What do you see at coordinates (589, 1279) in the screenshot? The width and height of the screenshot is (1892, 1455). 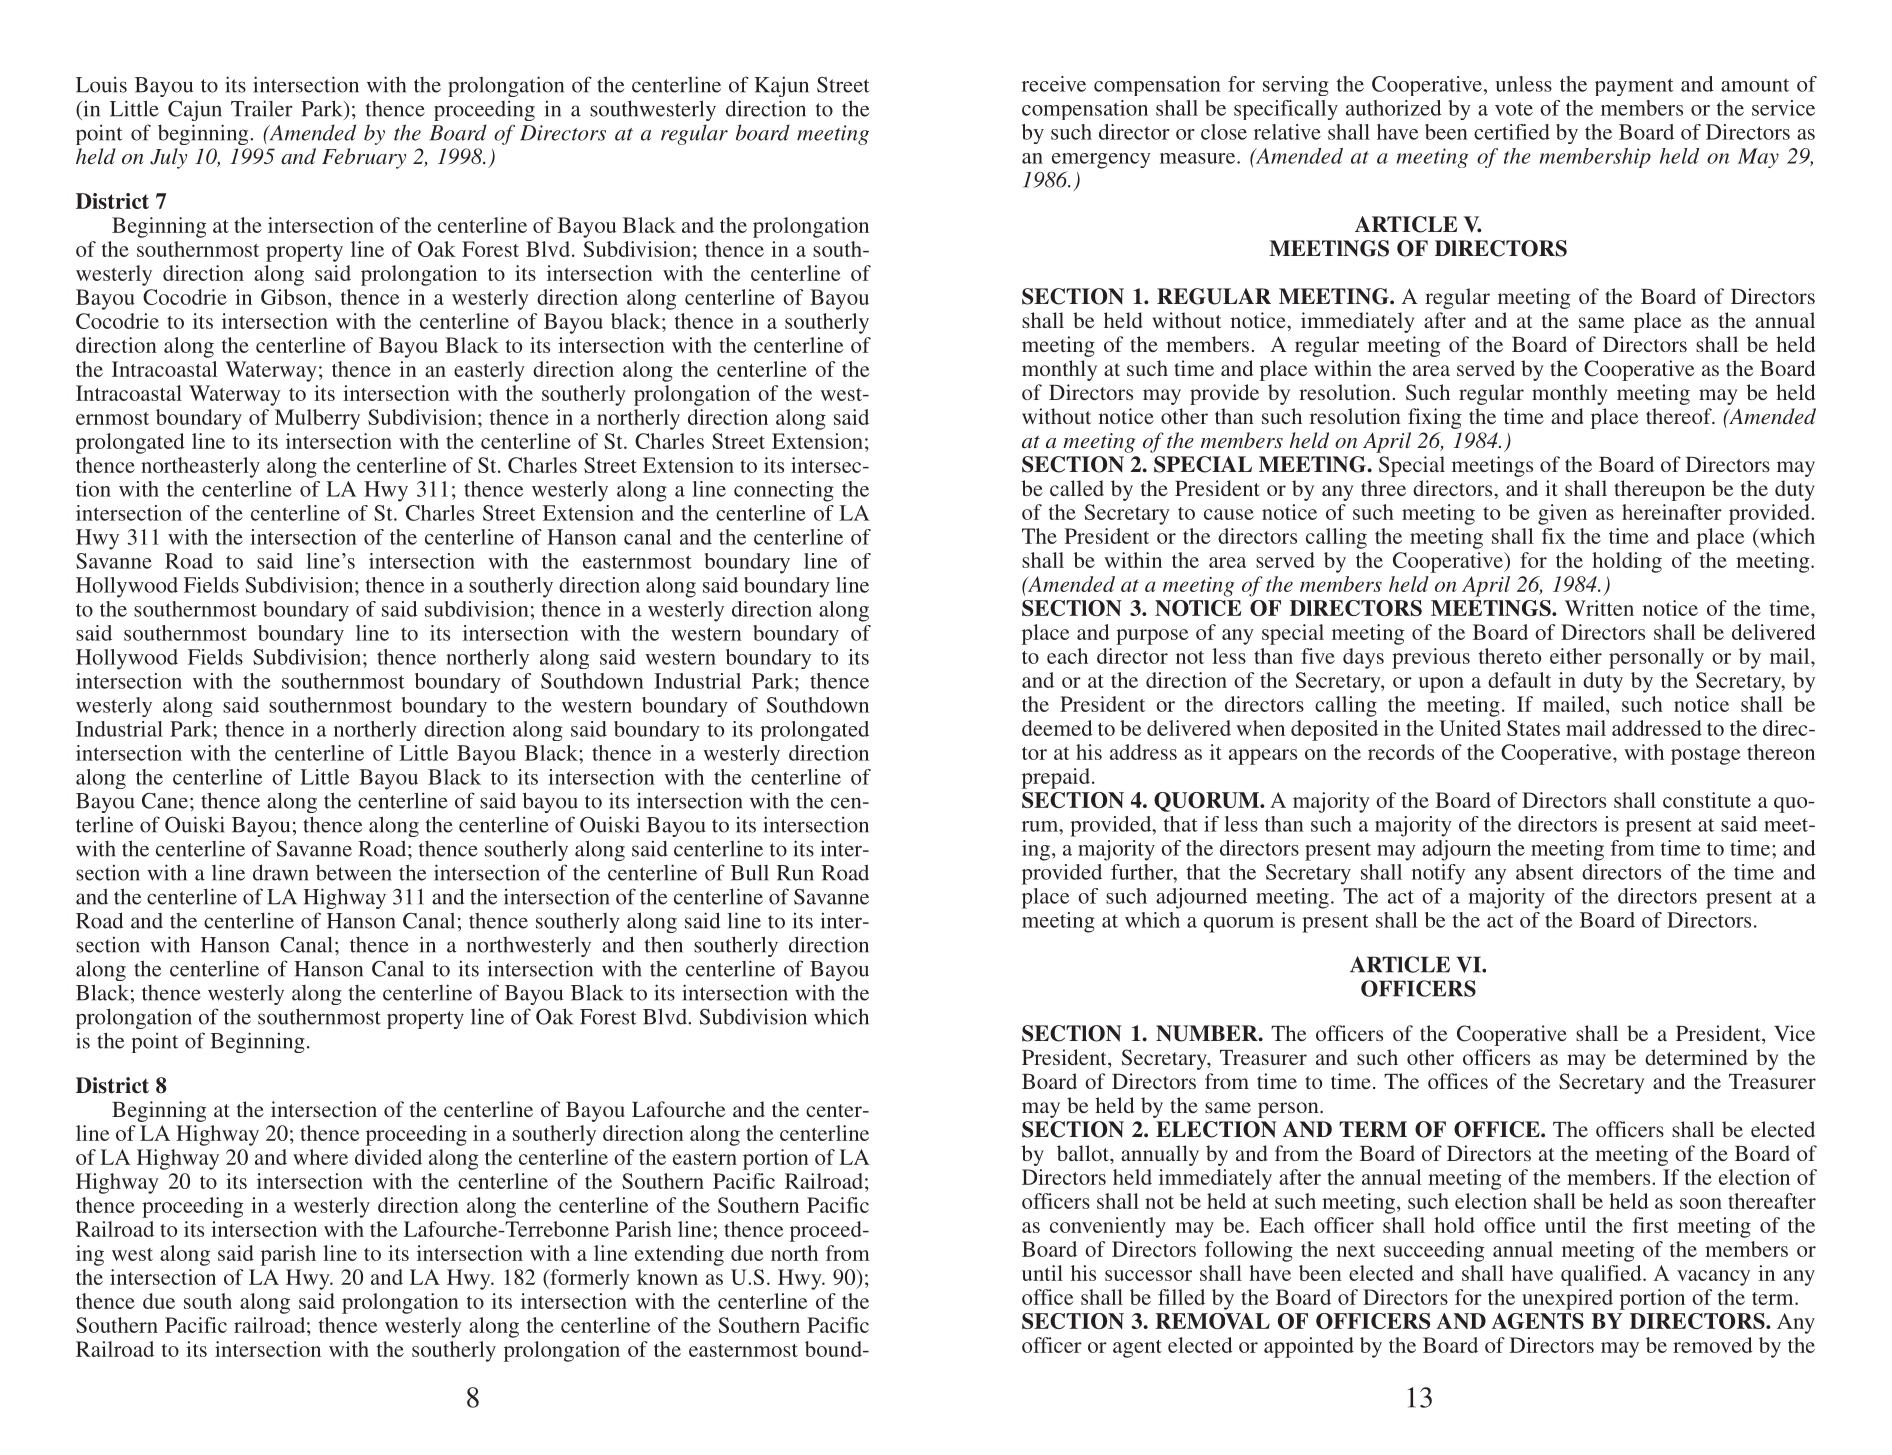 I see `formerly` at bounding box center [589, 1279].
